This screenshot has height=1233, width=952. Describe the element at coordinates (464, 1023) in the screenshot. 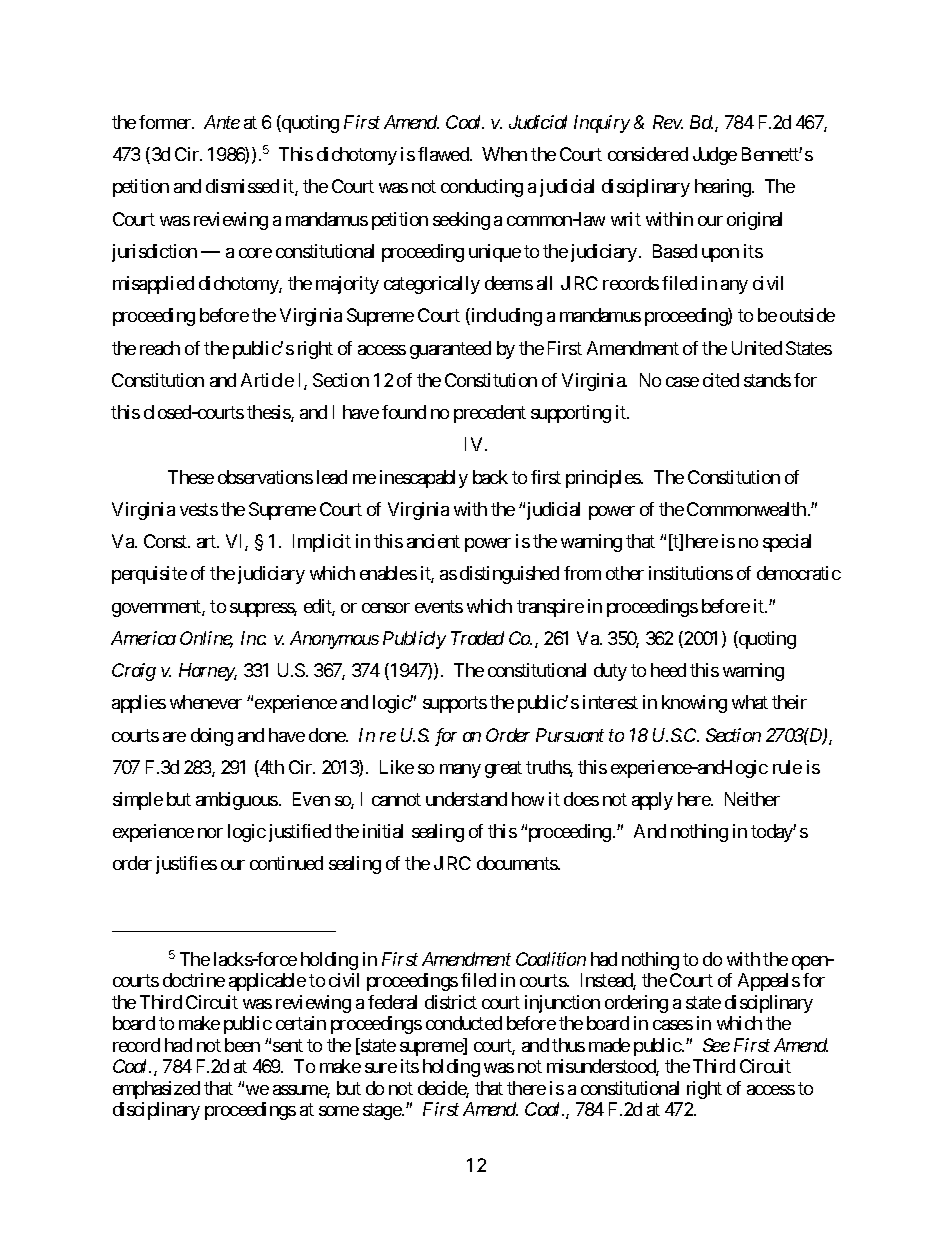

I see `conducted` at that location.
